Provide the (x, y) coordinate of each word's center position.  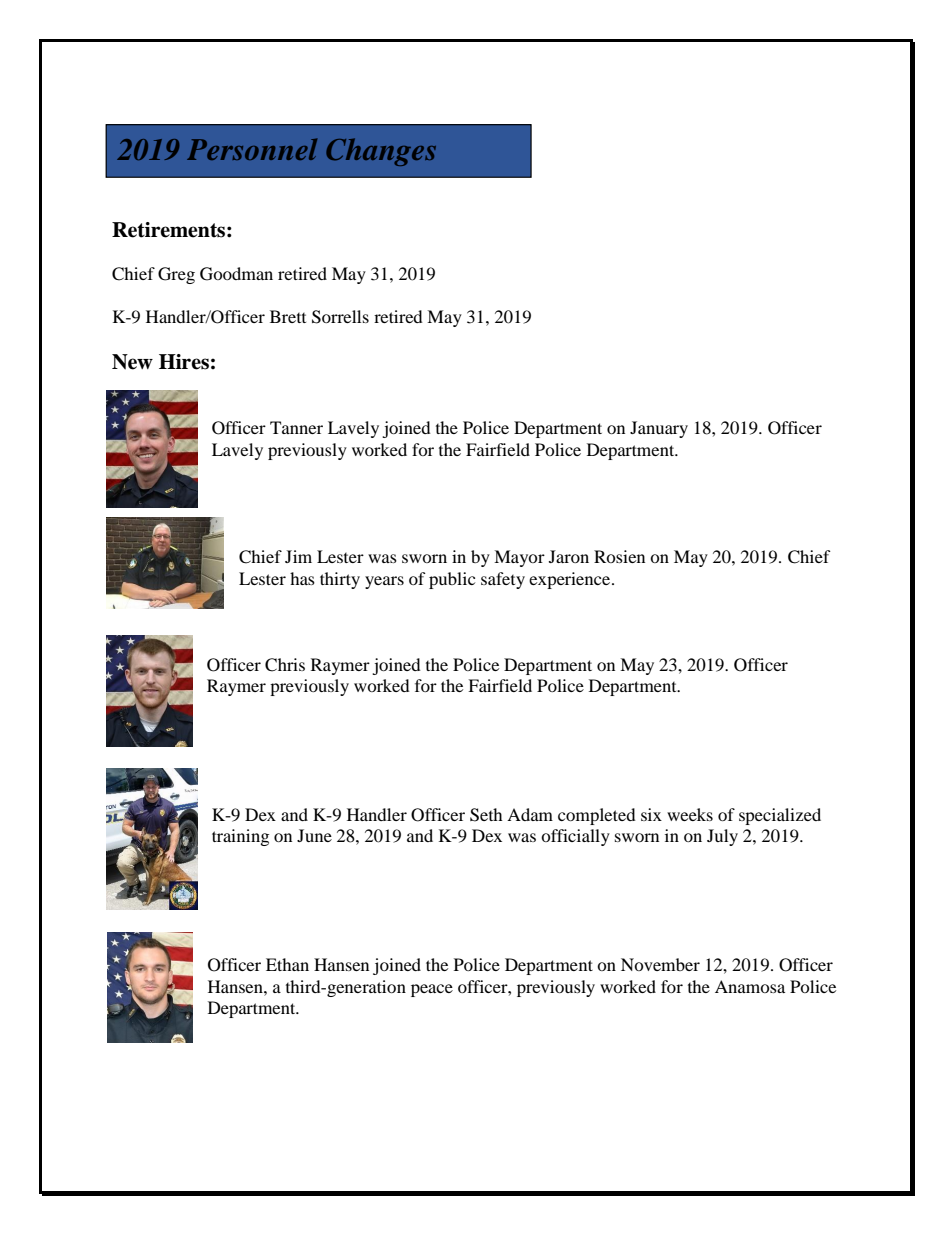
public (452, 580)
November (660, 964)
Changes (381, 152)
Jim (298, 556)
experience (571, 580)
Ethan (287, 964)
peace (432, 990)
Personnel (252, 149)
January (659, 429)
